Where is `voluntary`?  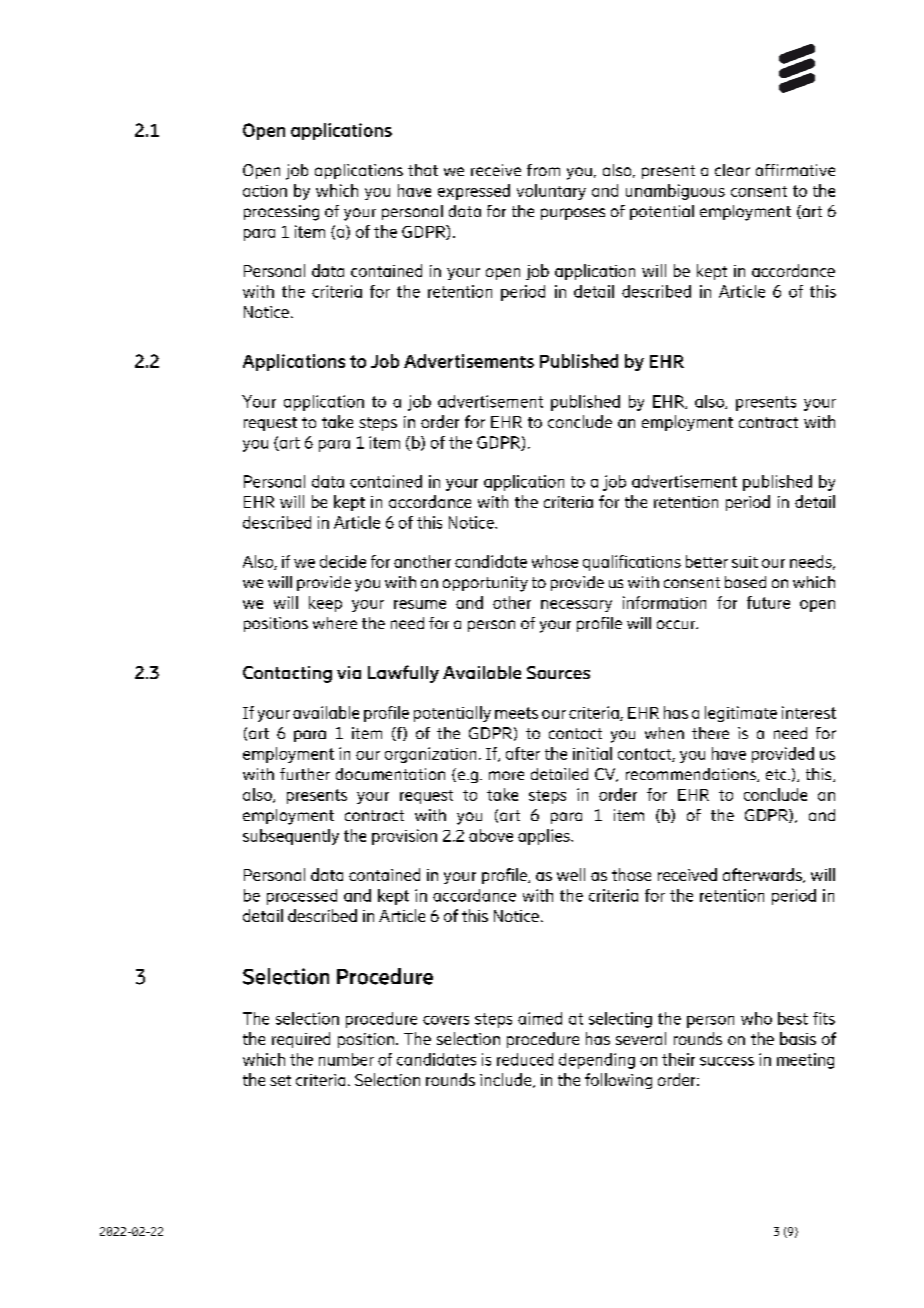
voluntary is located at coordinates (551, 192).
